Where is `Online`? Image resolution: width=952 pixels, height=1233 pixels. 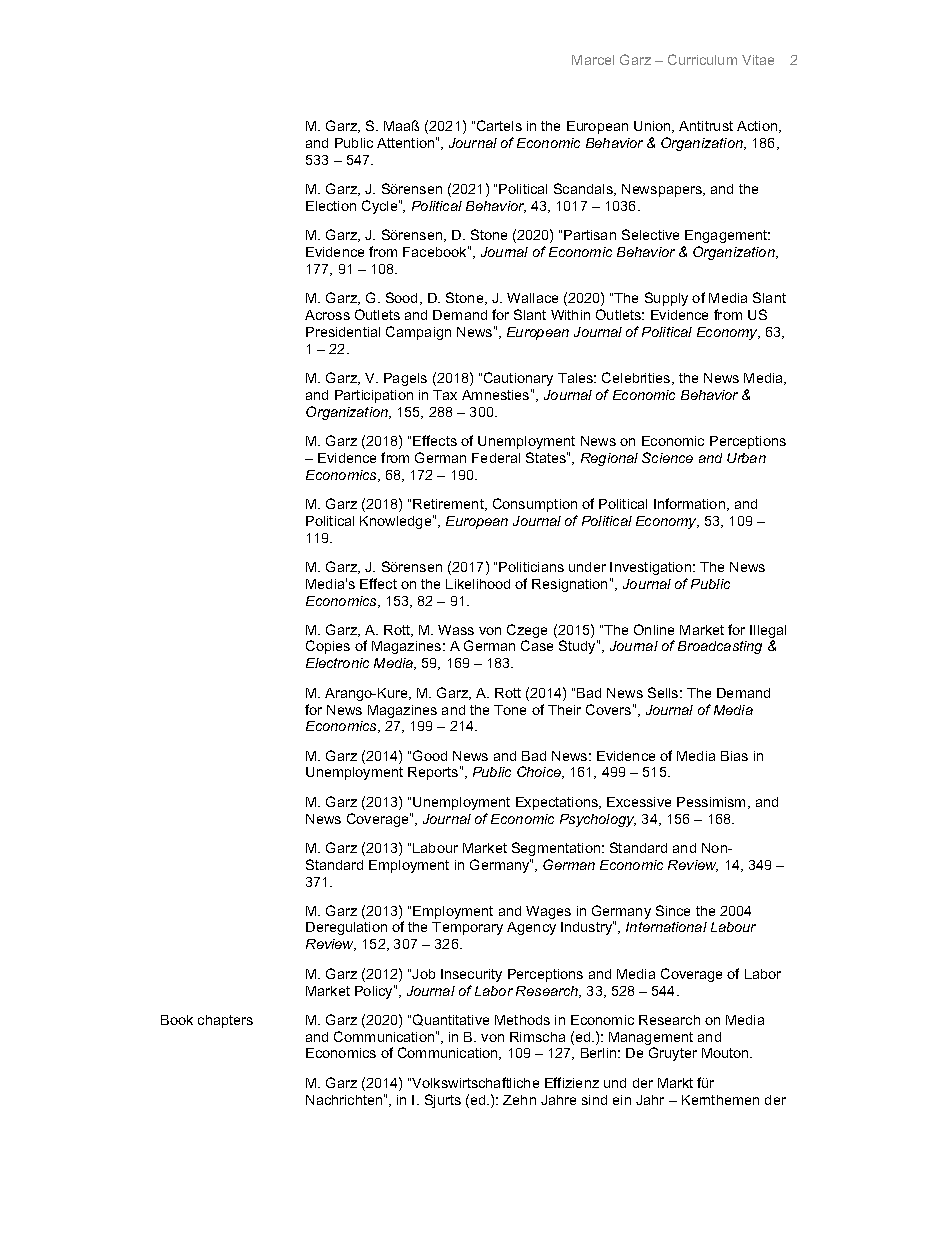 Online is located at coordinates (654, 629).
